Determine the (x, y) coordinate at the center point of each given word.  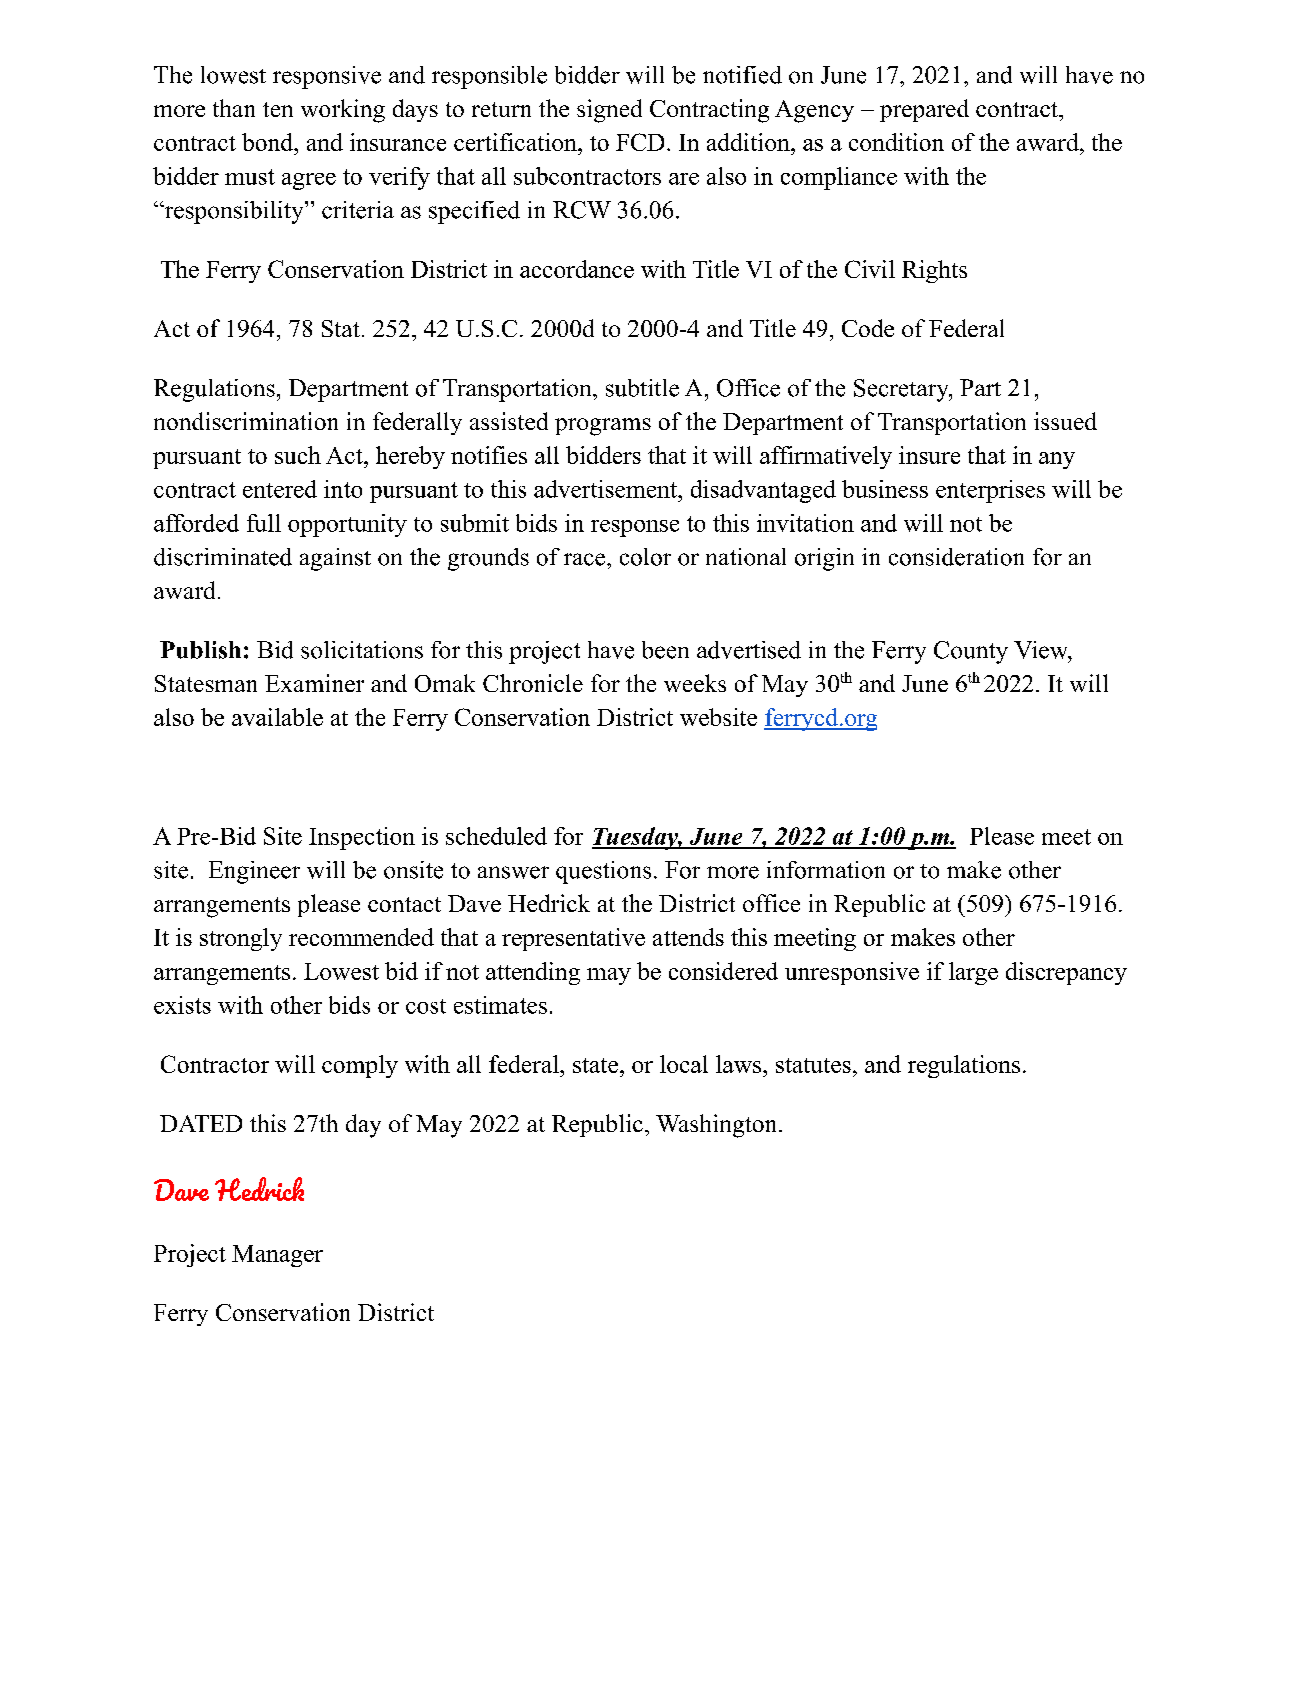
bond (268, 142)
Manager (277, 1256)
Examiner (314, 683)
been (665, 650)
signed (609, 111)
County (971, 652)
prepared (924, 110)
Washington (718, 1126)
